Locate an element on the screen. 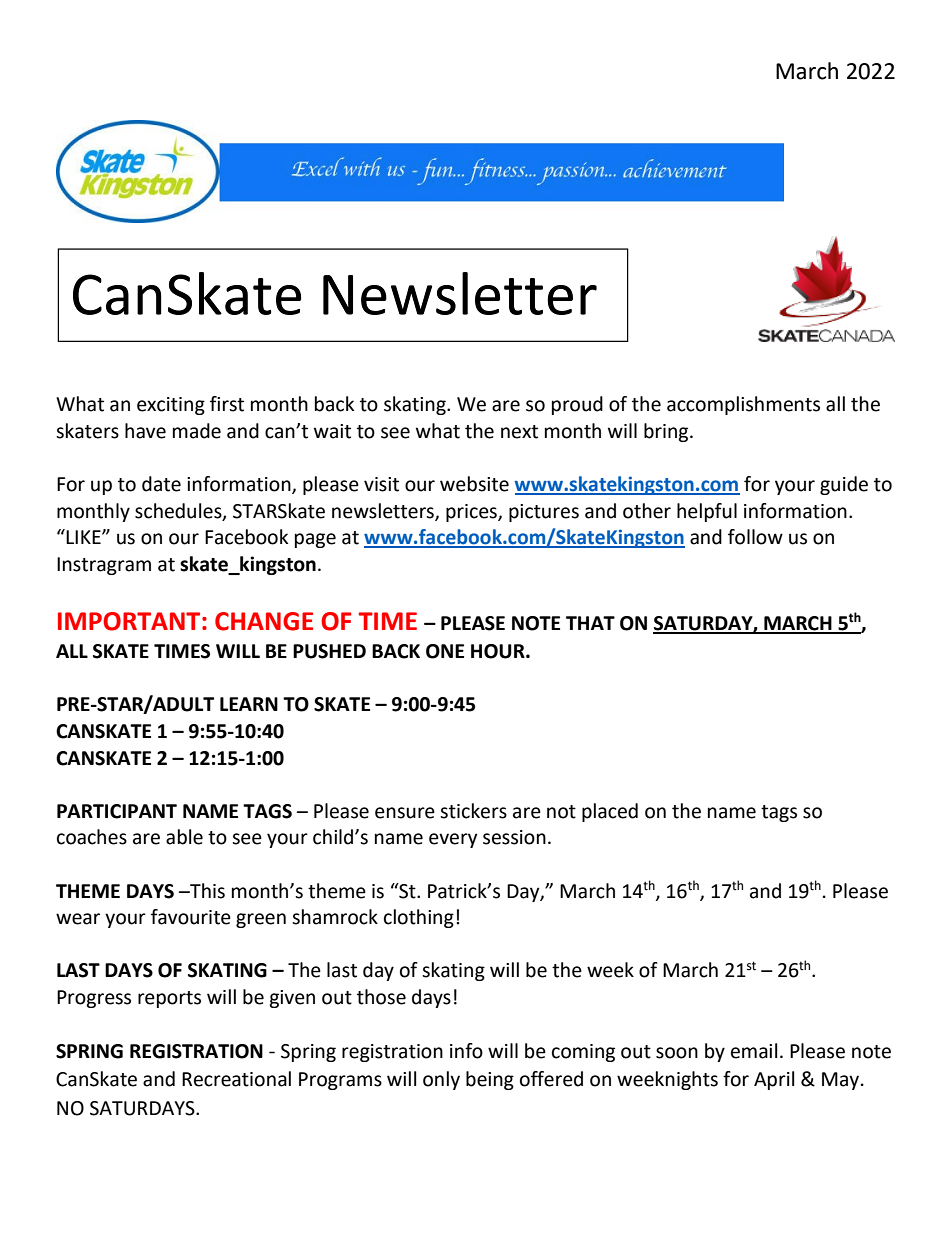  only is located at coordinates (441, 1080).
